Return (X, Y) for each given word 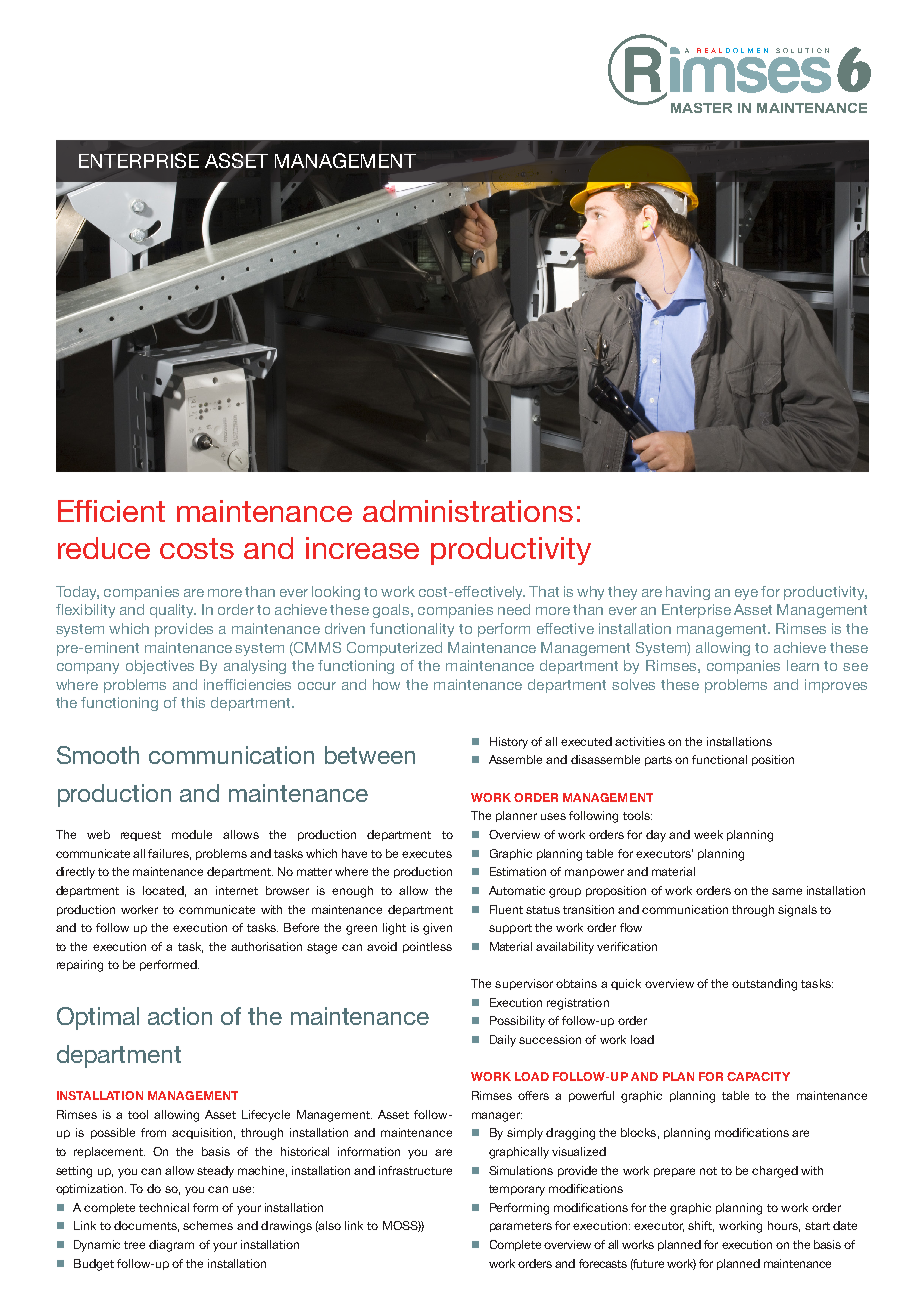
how (386, 684)
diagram (171, 1246)
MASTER (701, 108)
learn (803, 665)
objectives (160, 667)
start (817, 1226)
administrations (468, 511)
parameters (521, 1227)
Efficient (111, 511)
